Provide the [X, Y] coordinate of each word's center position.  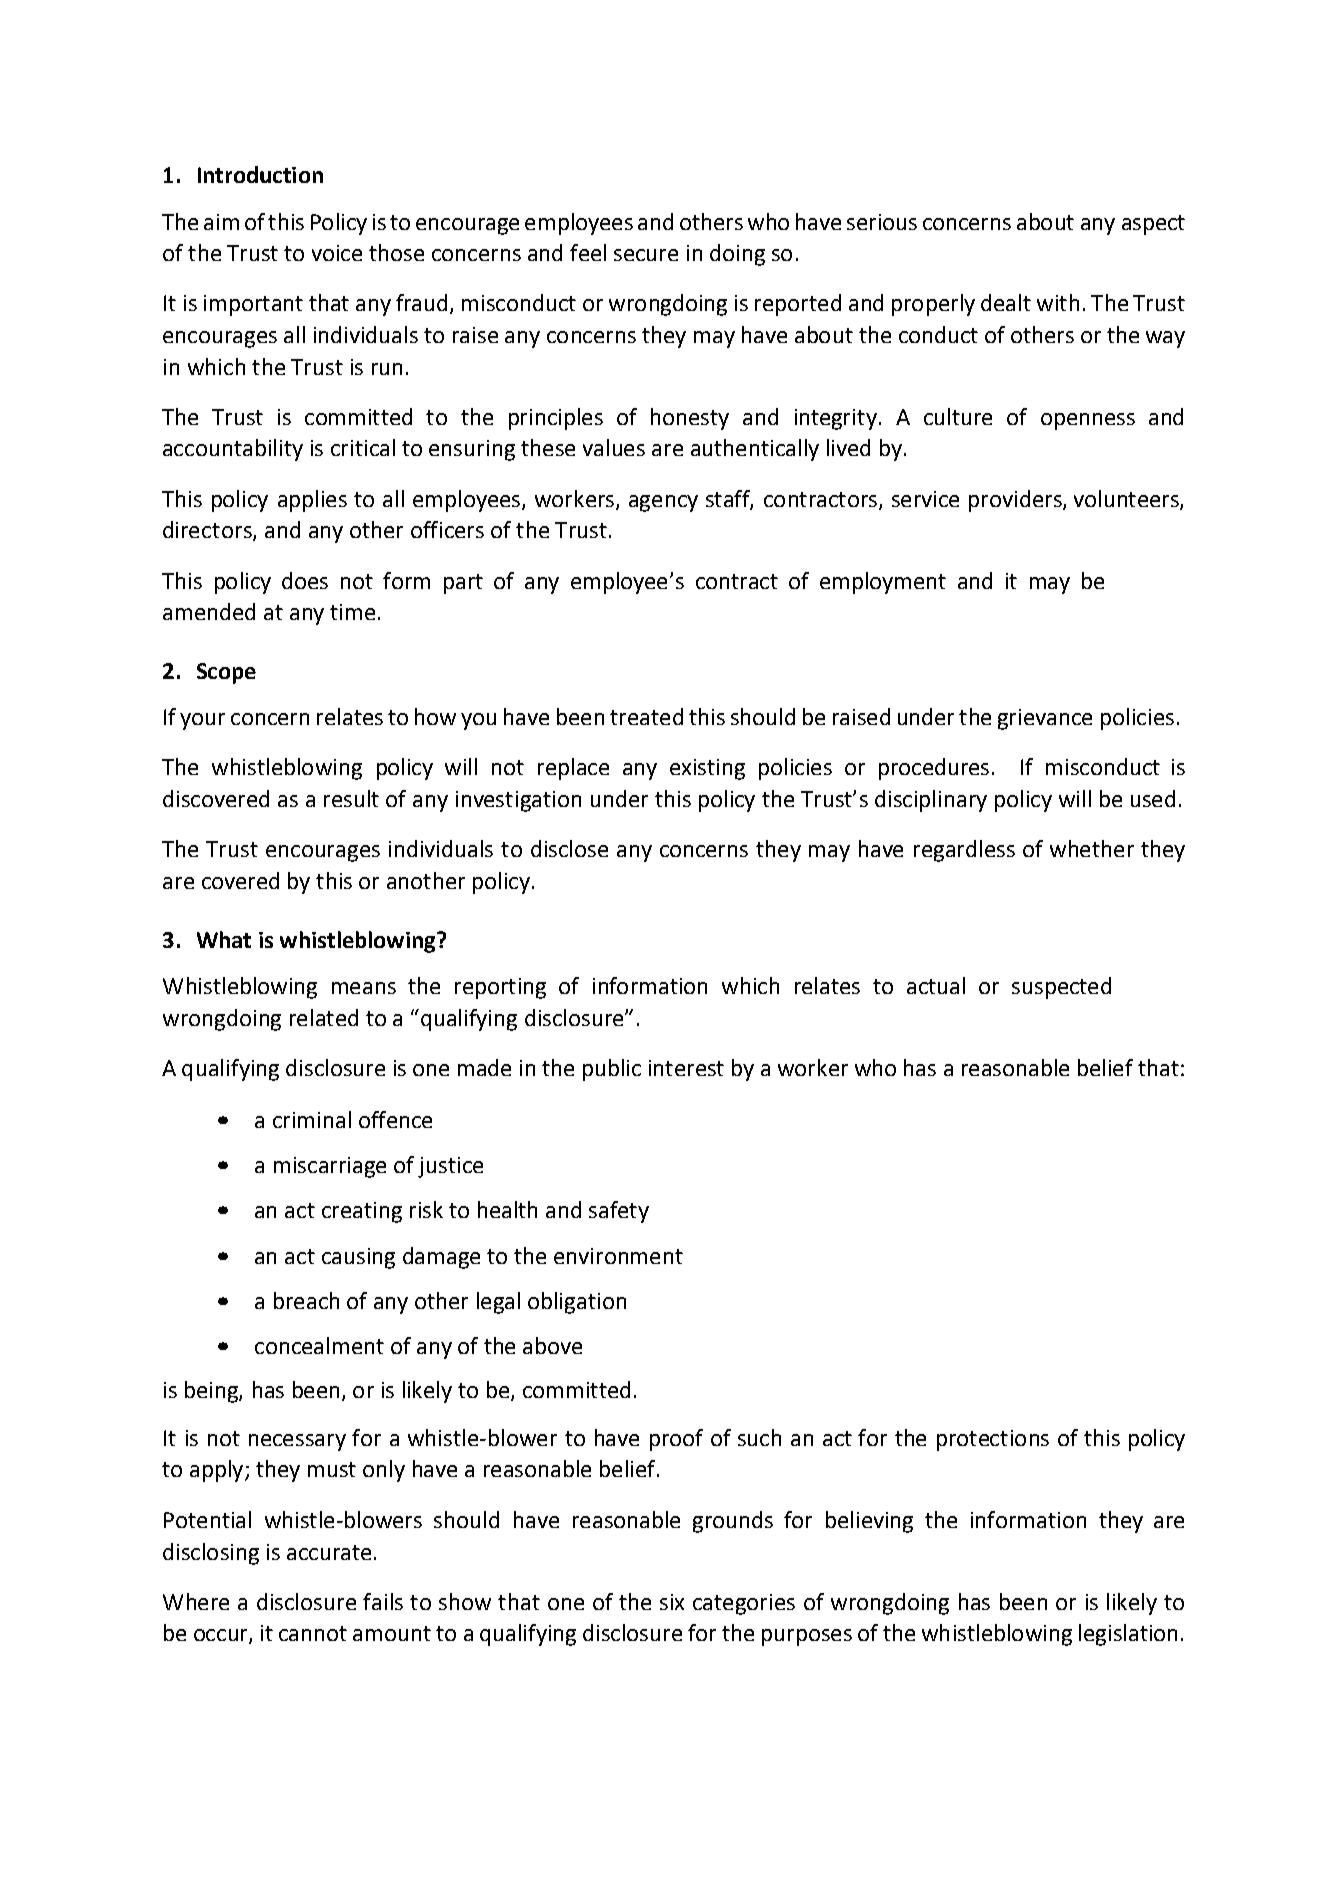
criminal [312, 1119]
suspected [1061, 988]
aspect [1153, 225]
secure [646, 255]
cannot [313, 1633]
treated [646, 716]
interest [686, 1068]
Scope [226, 673]
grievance [1045, 719]
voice [337, 253]
